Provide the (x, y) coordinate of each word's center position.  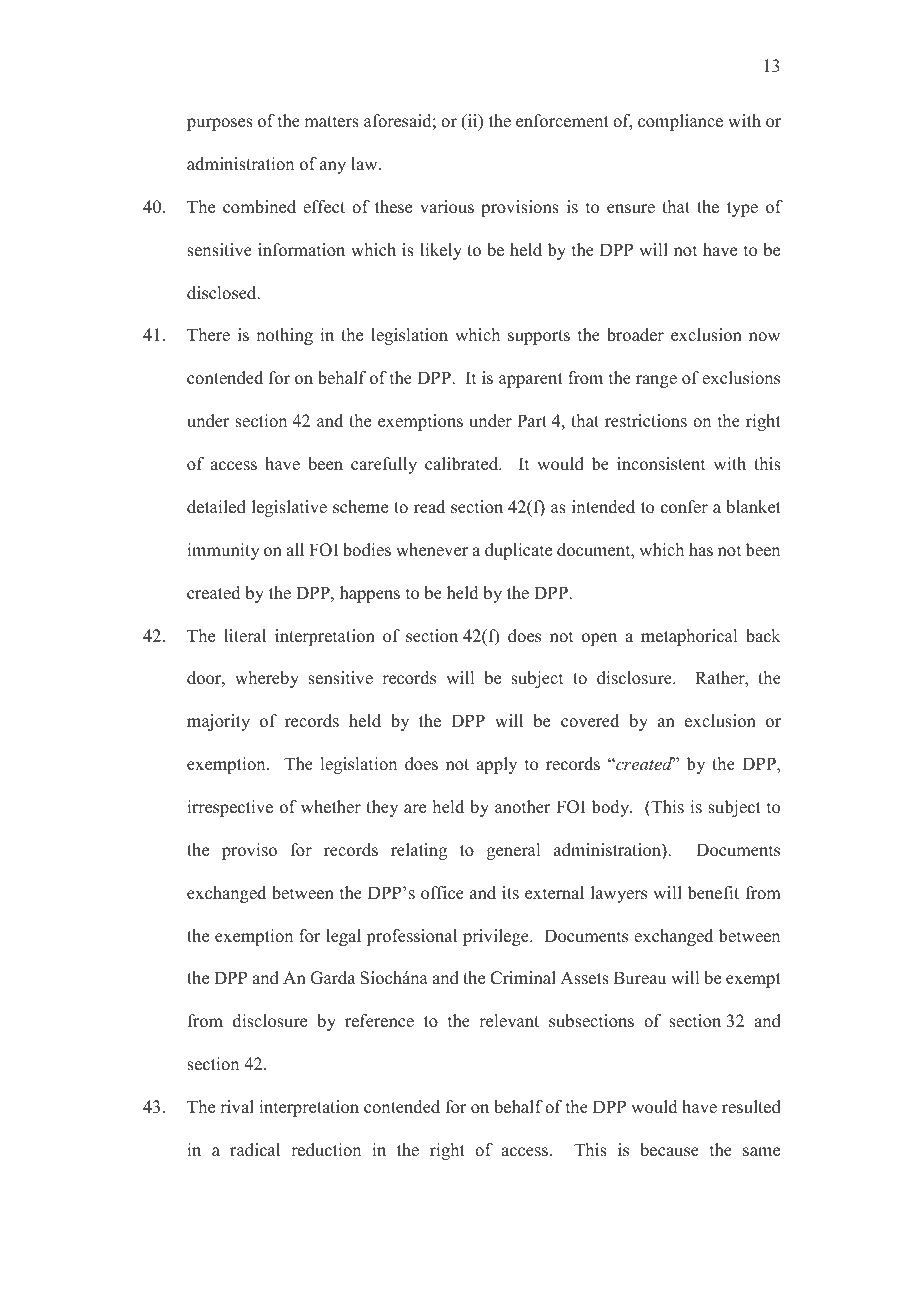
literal (245, 636)
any (333, 167)
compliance (680, 122)
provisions (520, 208)
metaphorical (689, 637)
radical (255, 1150)
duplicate (518, 551)
